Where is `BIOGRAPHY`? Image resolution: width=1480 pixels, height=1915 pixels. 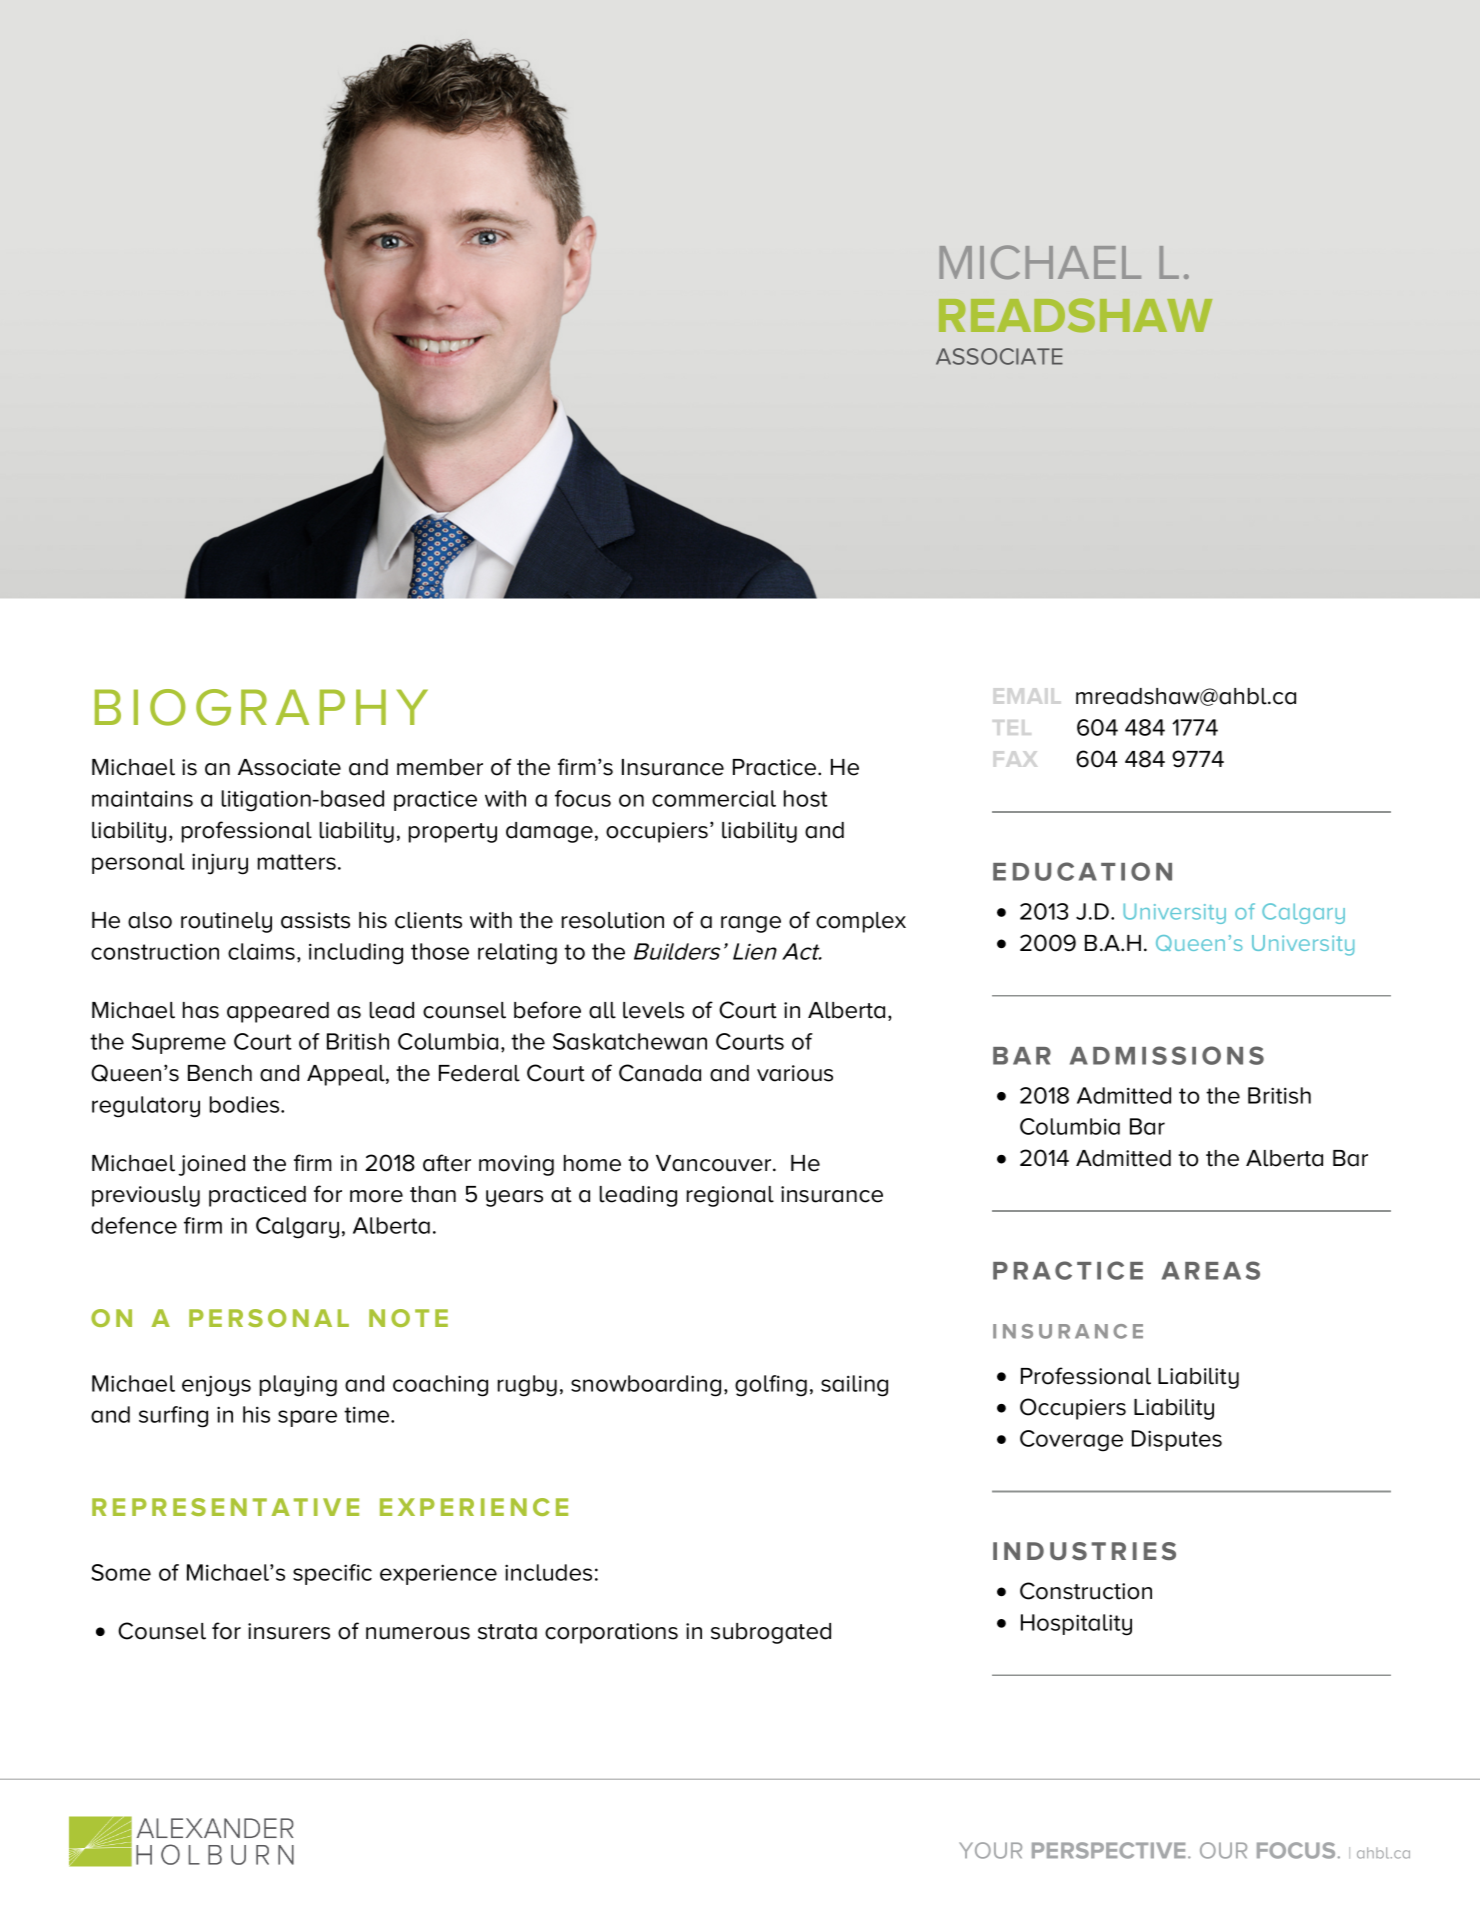
BIOGRAPHY is located at coordinates (261, 707).
